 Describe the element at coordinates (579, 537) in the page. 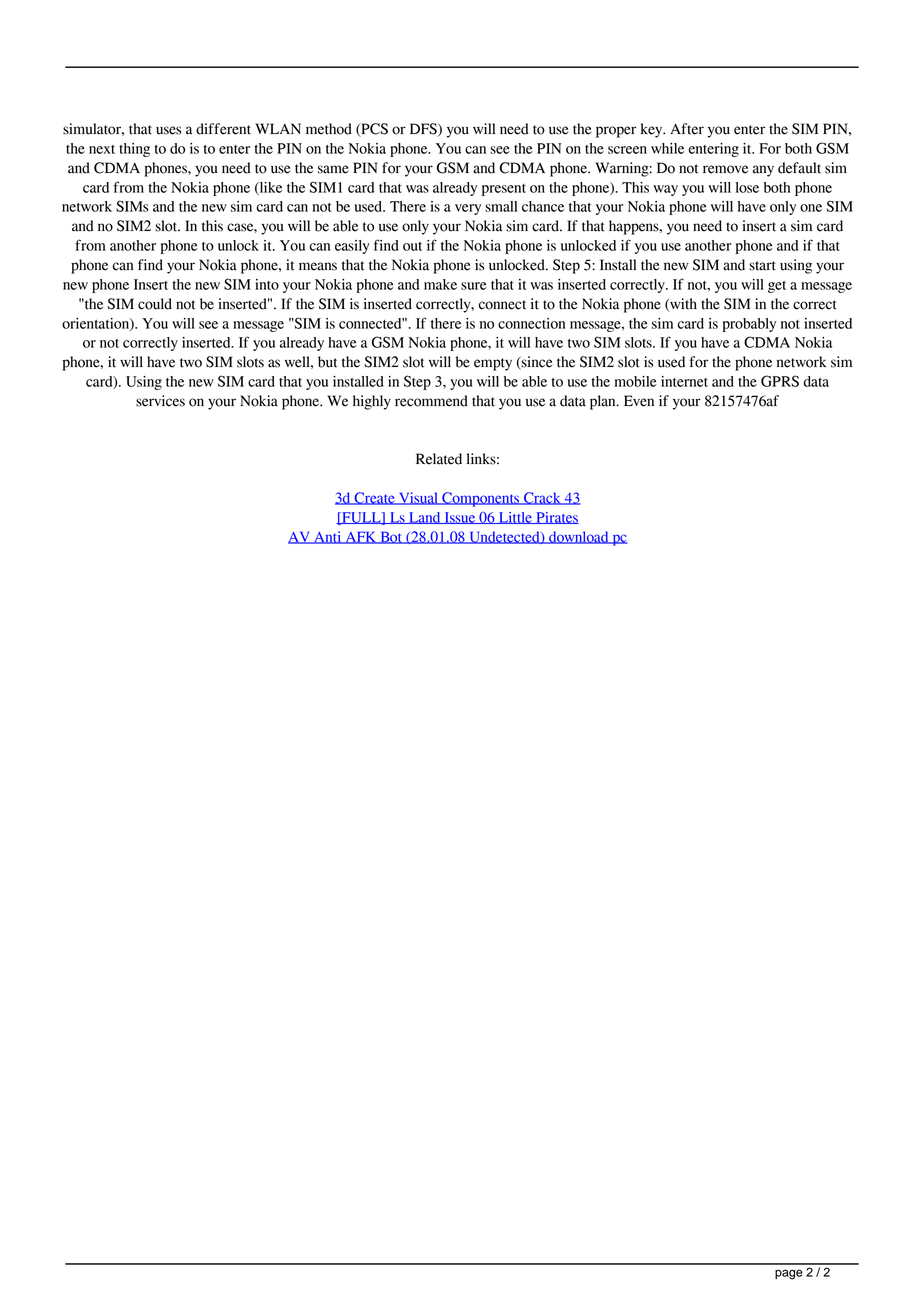

I see `download` at that location.
